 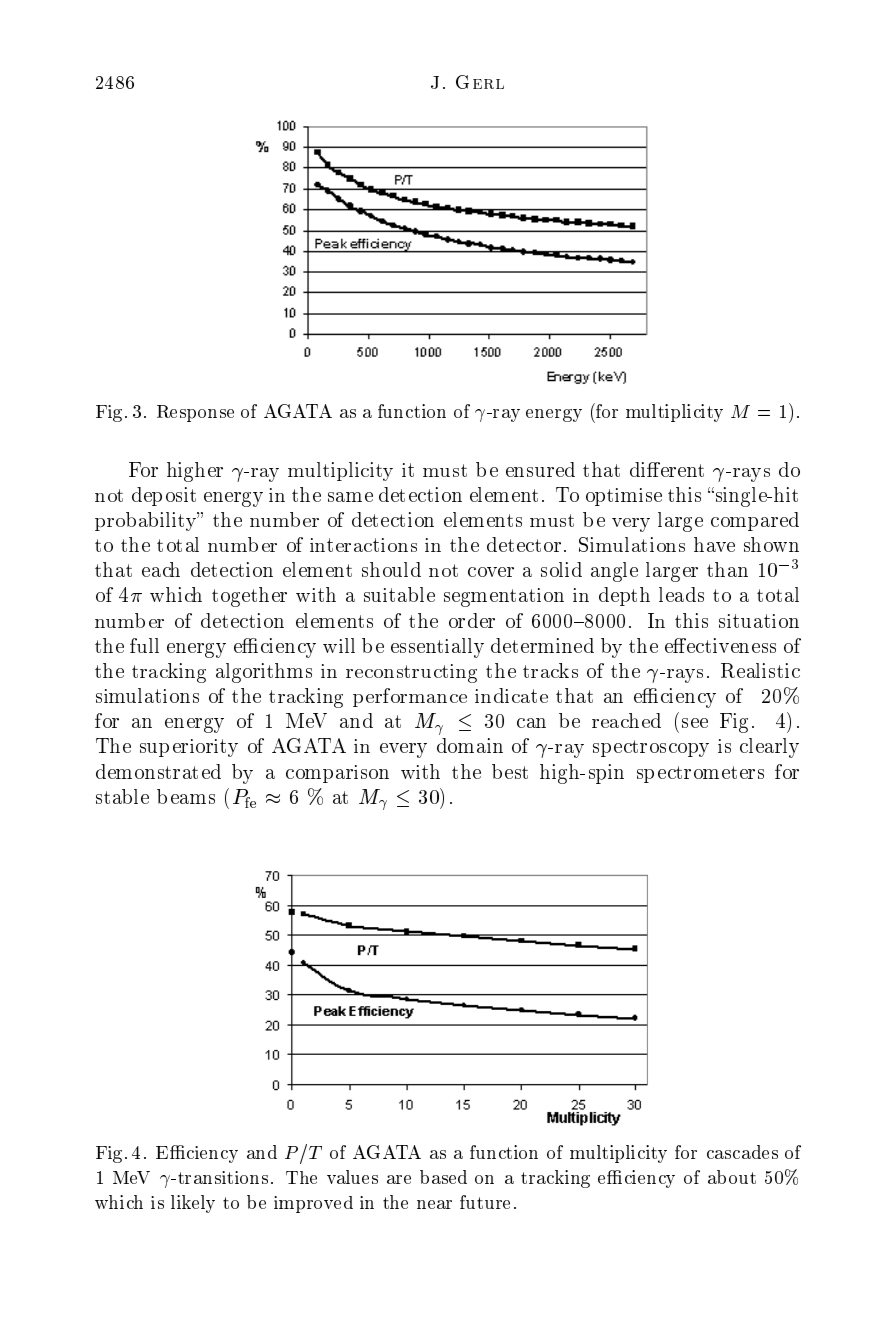 What do you see at coordinates (470, 745) in the screenshot?
I see `domain` at bounding box center [470, 745].
